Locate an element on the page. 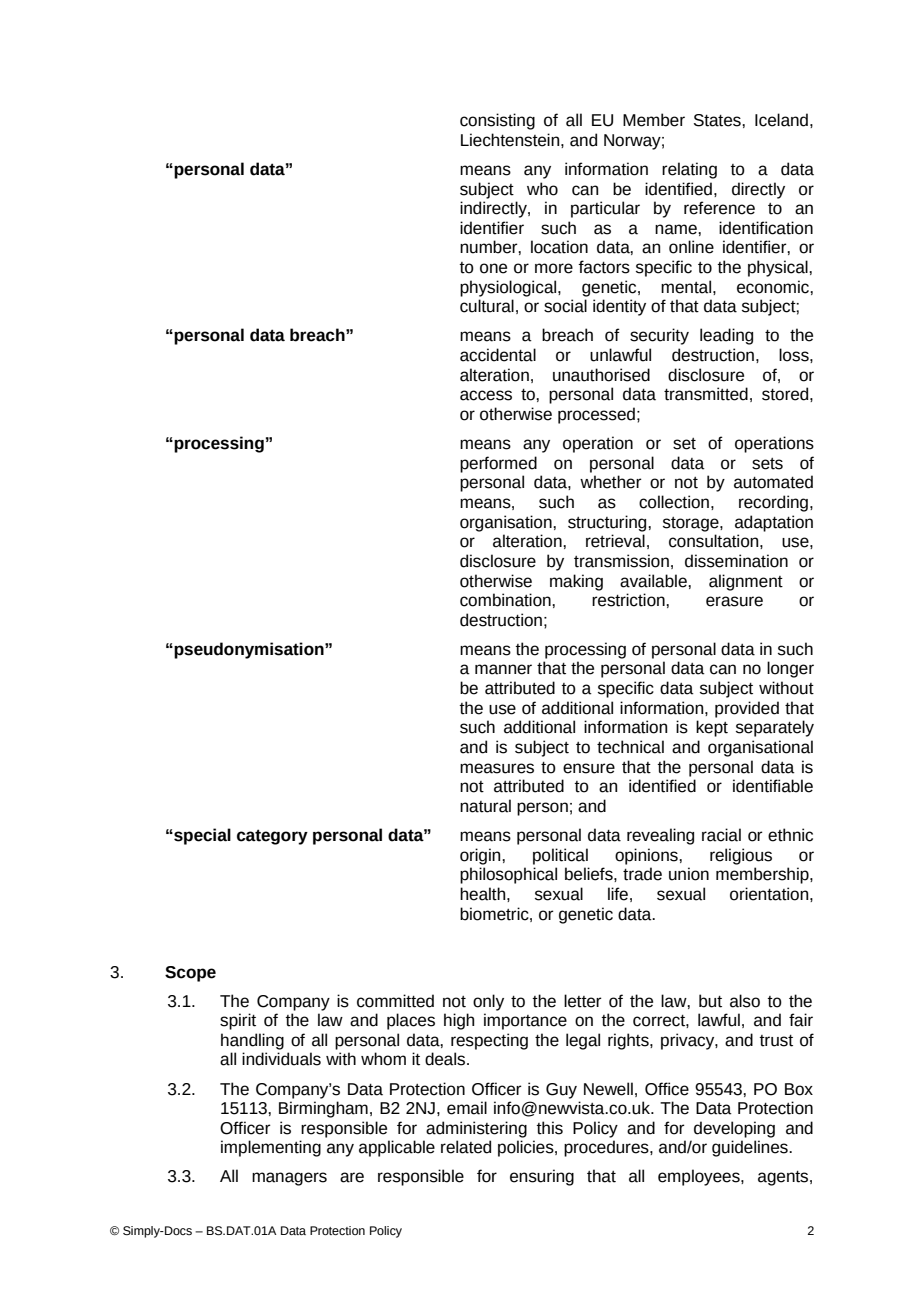  performed is located at coordinates (498, 464).
